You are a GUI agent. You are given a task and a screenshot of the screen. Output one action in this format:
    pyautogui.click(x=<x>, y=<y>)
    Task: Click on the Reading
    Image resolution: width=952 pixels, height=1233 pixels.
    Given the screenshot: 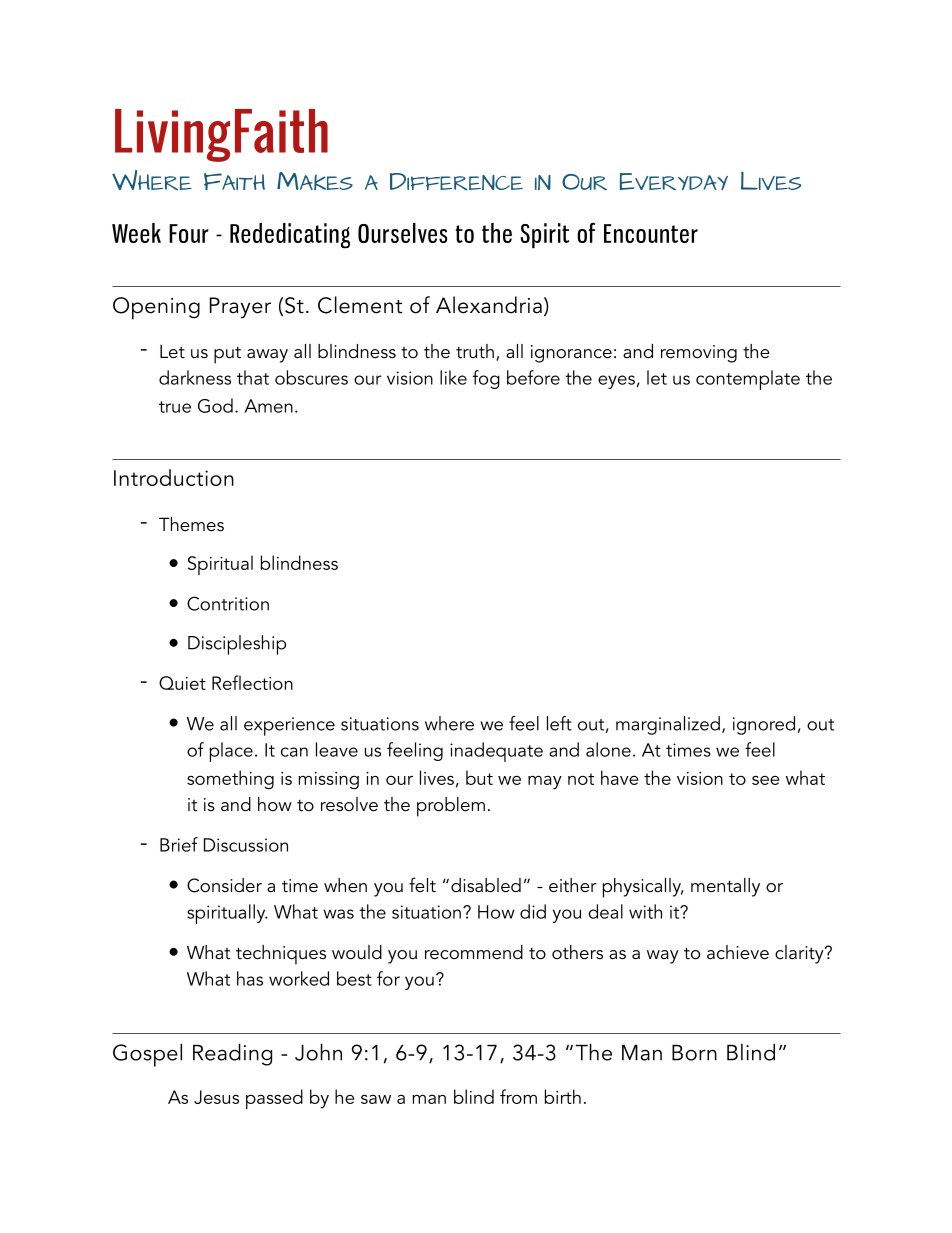 What is the action you would take?
    pyautogui.click(x=232, y=1054)
